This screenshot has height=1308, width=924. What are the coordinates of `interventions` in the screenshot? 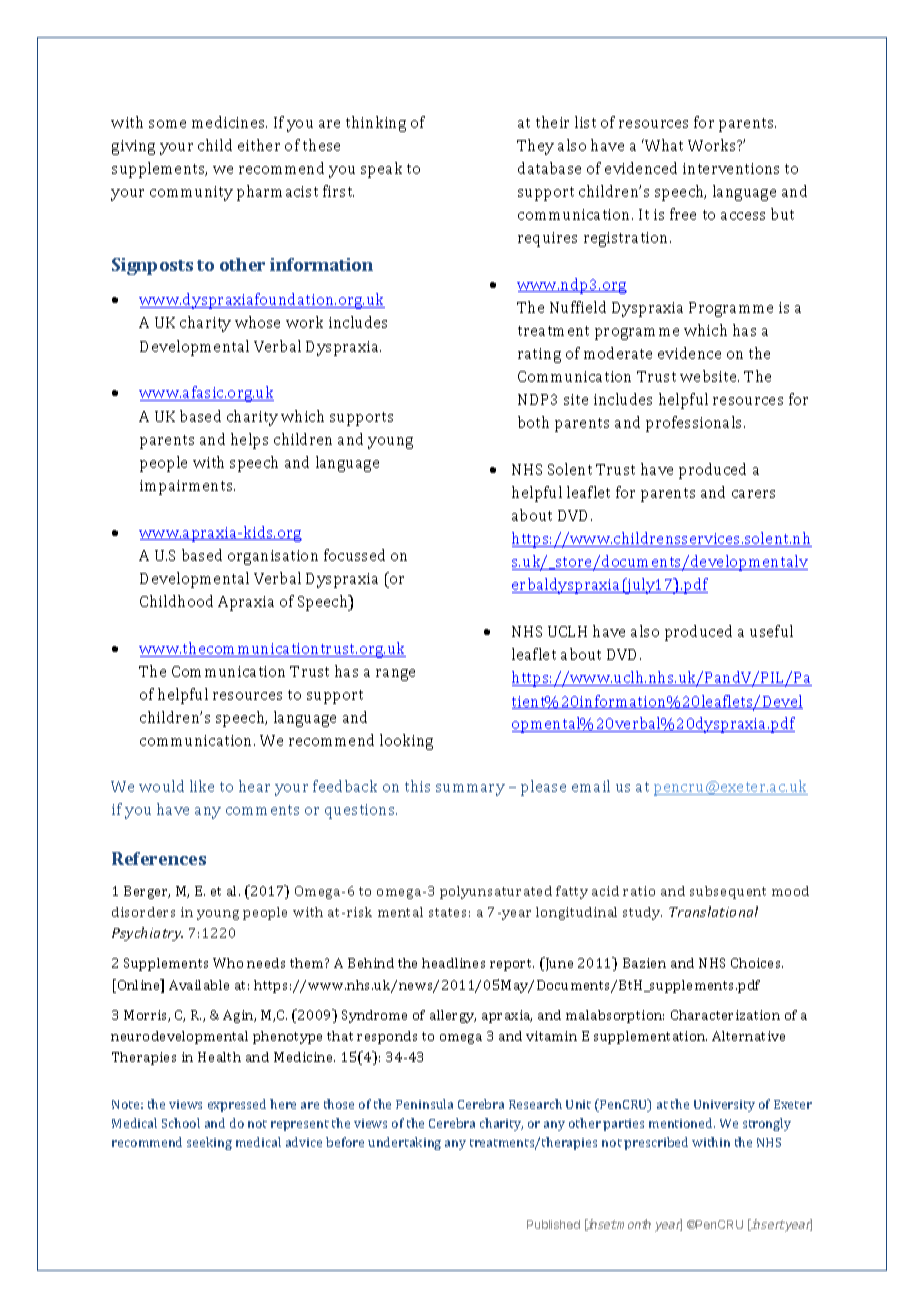 It's located at (731, 168).
